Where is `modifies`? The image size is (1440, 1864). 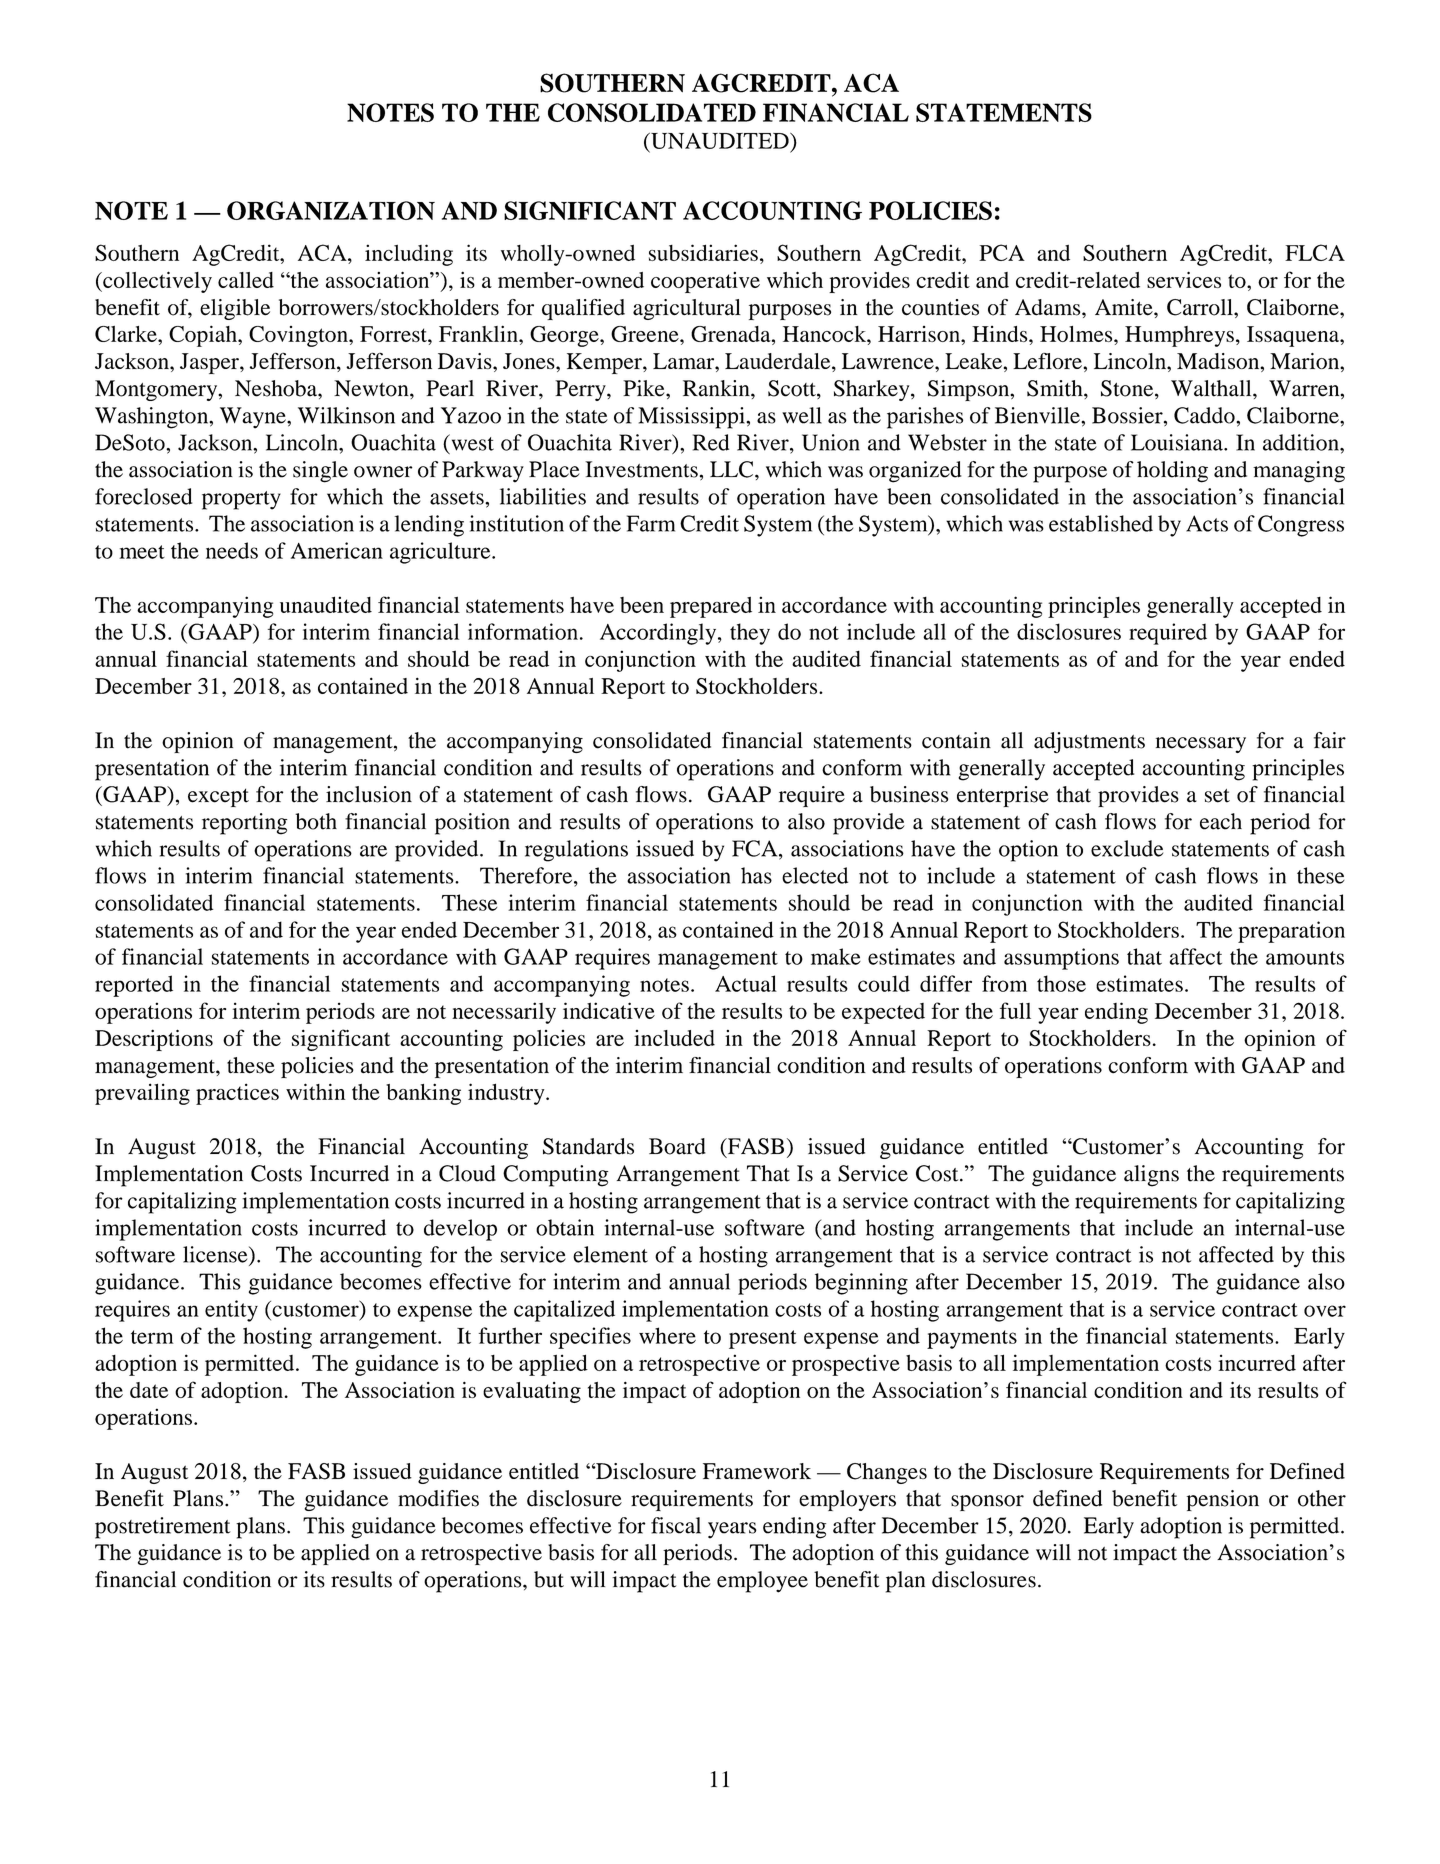 modifies is located at coordinates (438, 1498).
